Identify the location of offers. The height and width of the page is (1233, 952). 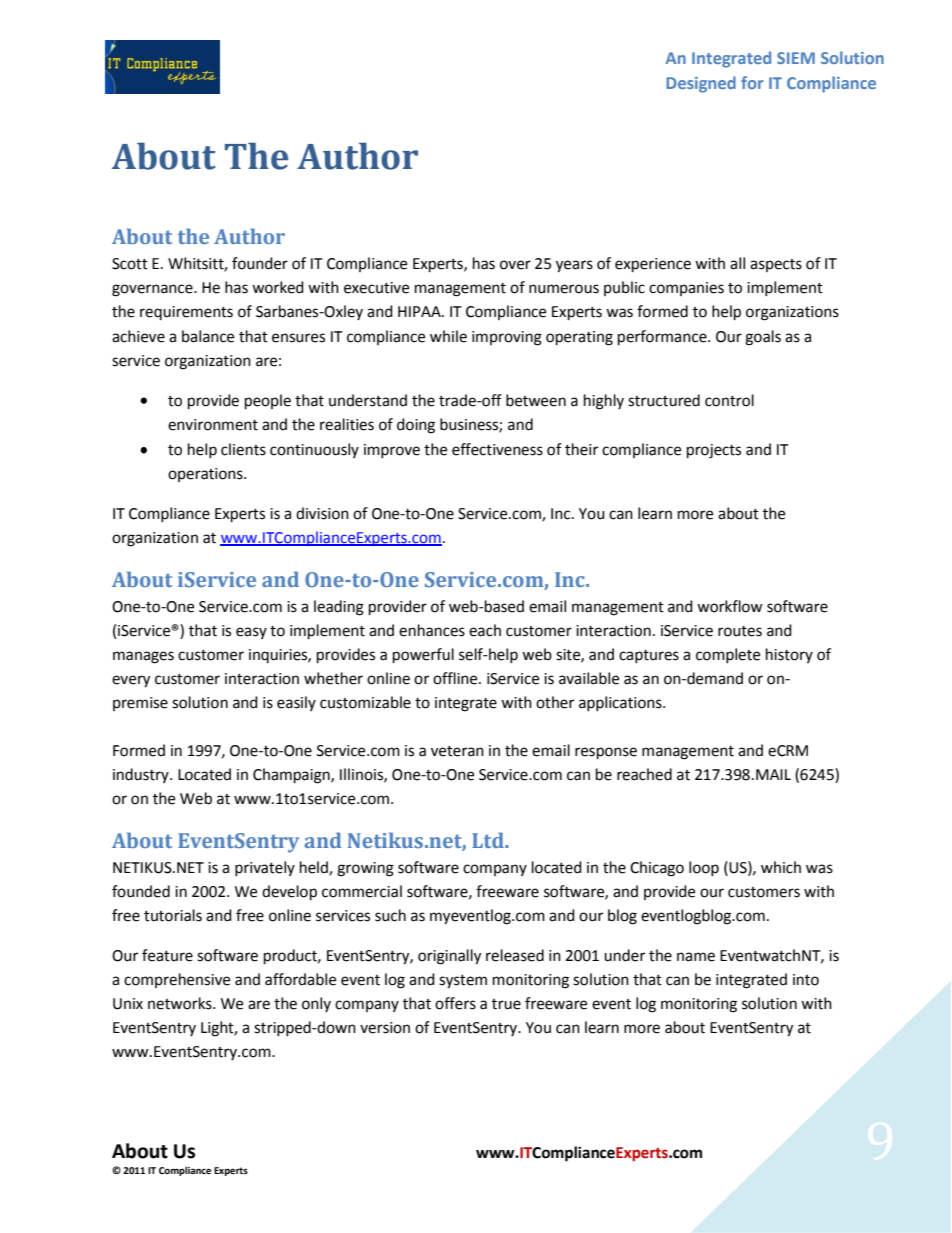
(455, 1003).
